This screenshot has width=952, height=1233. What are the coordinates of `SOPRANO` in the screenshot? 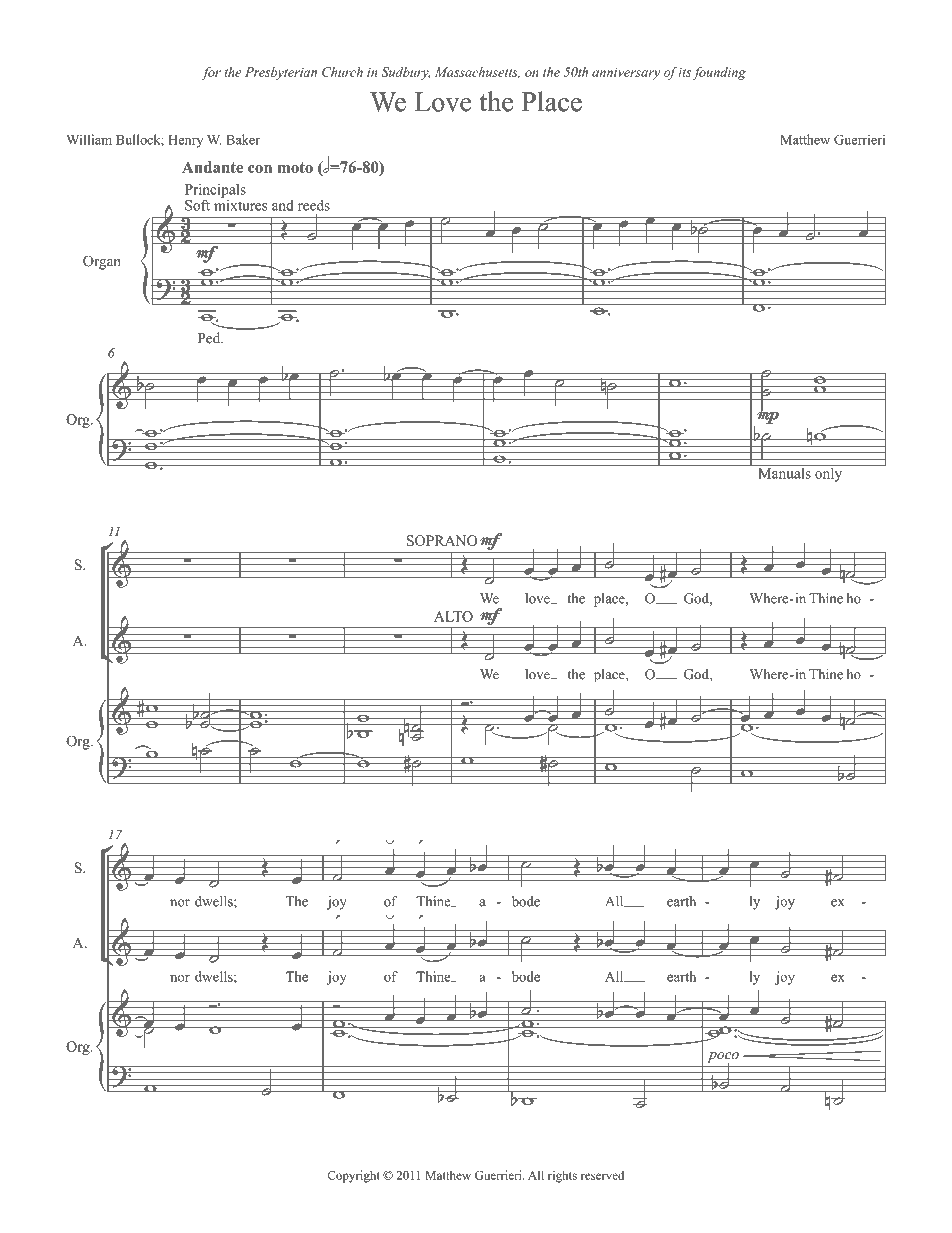 It's located at (442, 540).
